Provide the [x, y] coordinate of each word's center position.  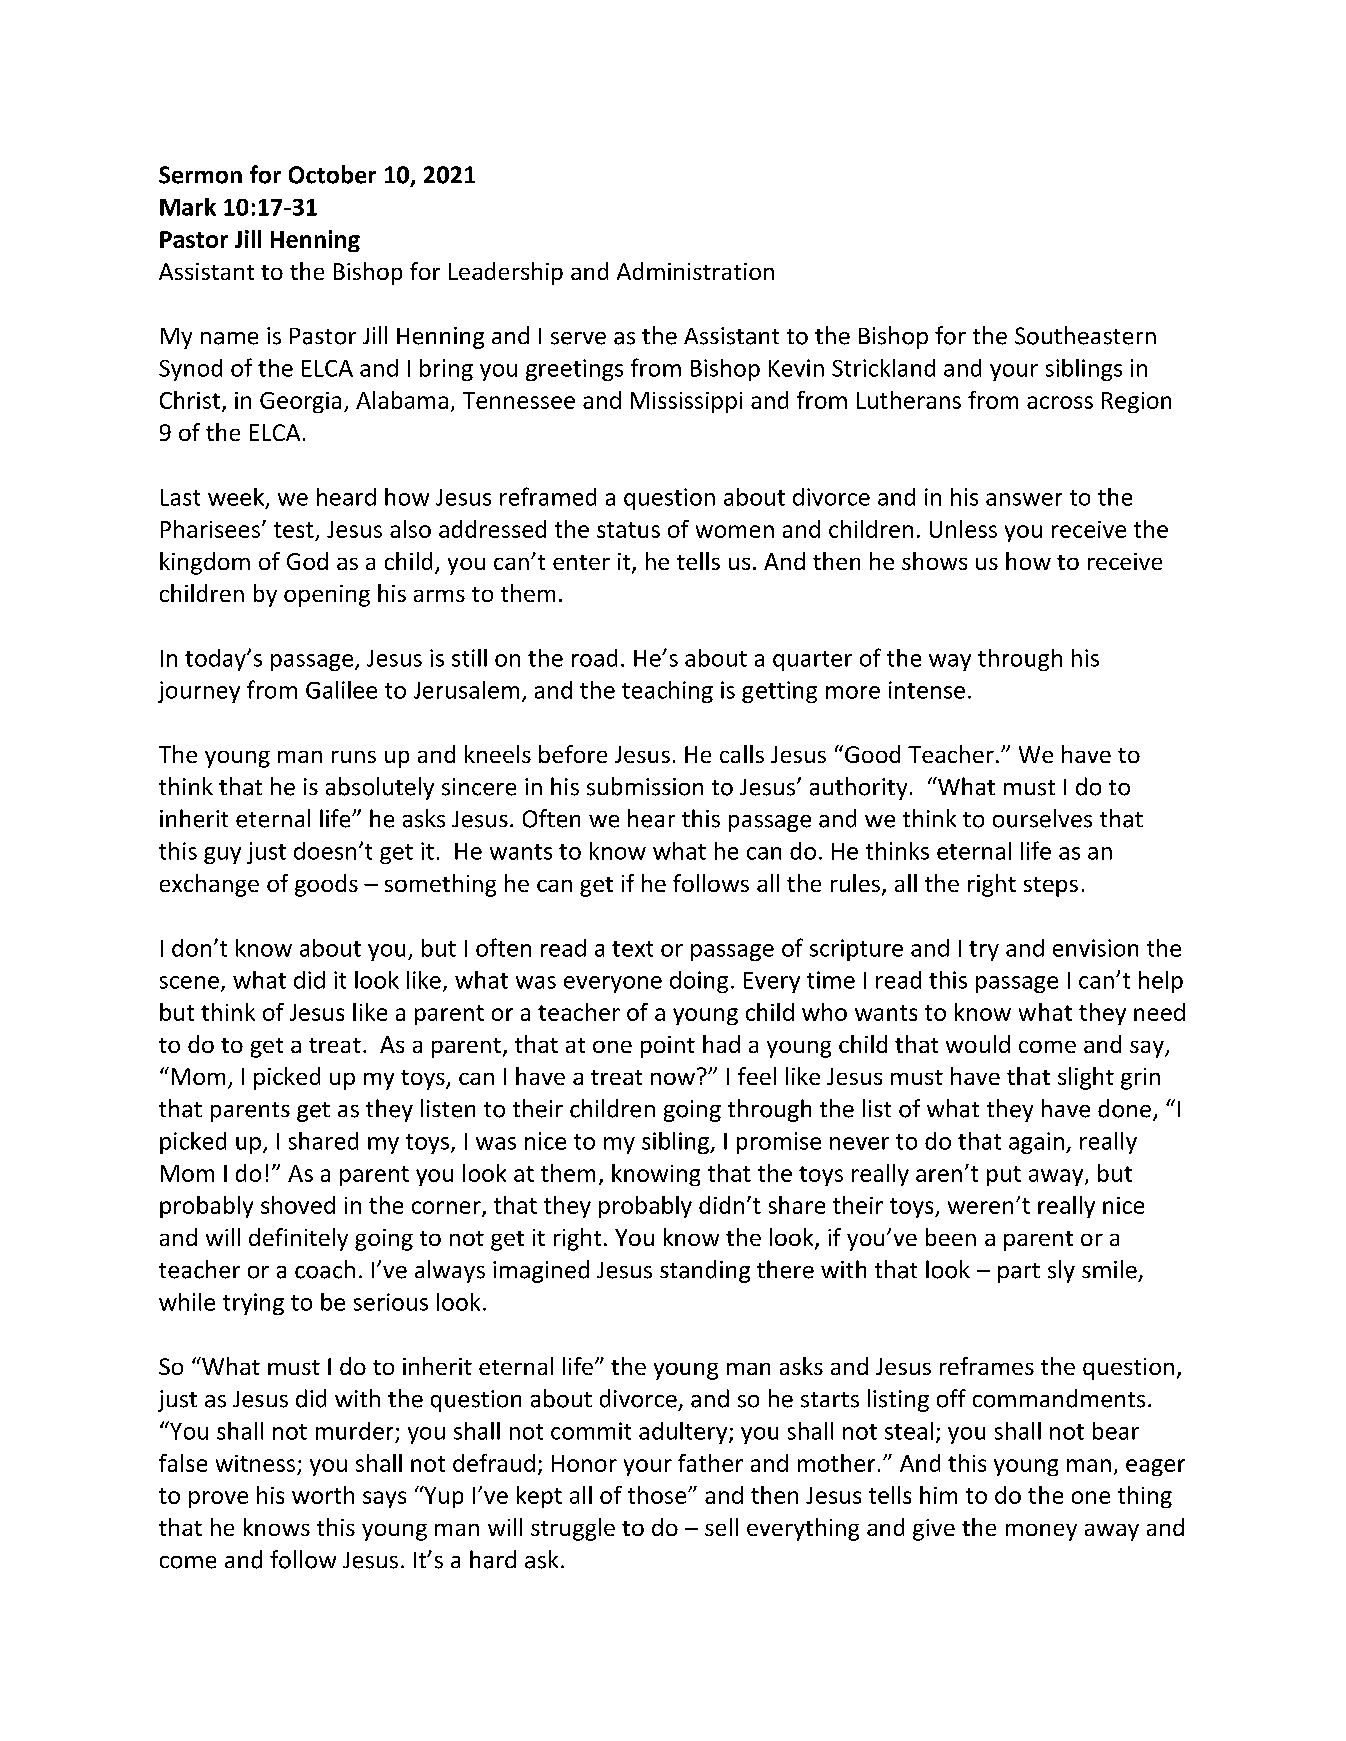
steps [1051, 887]
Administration [695, 271]
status [628, 530]
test [294, 530]
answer [1024, 499]
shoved [298, 1205]
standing [705, 1271]
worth [323, 1495]
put [1004, 1176]
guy [222, 855]
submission [645, 786]
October [332, 174]
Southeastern [1085, 335]
